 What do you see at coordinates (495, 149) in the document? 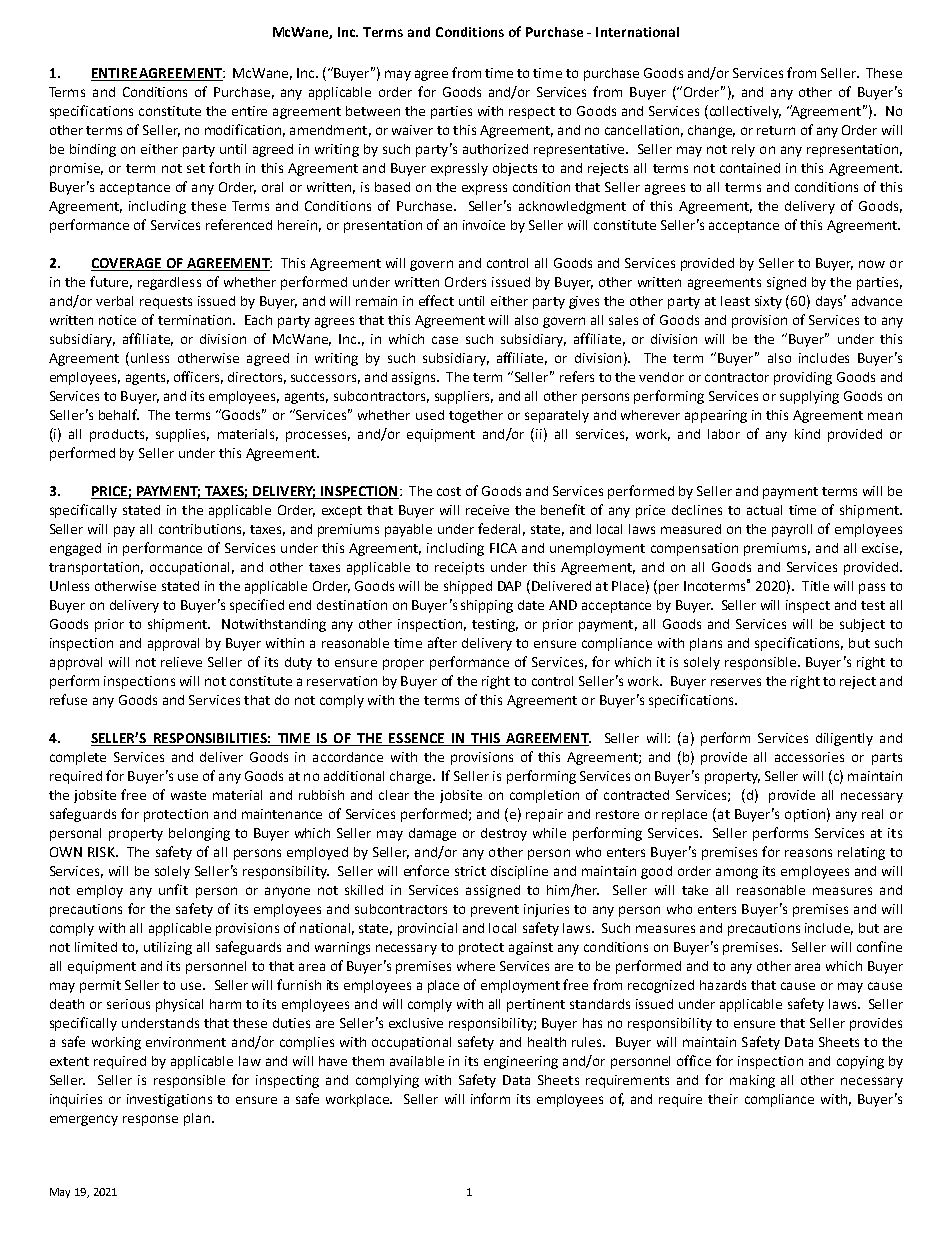
I see `authorized` at bounding box center [495, 149].
